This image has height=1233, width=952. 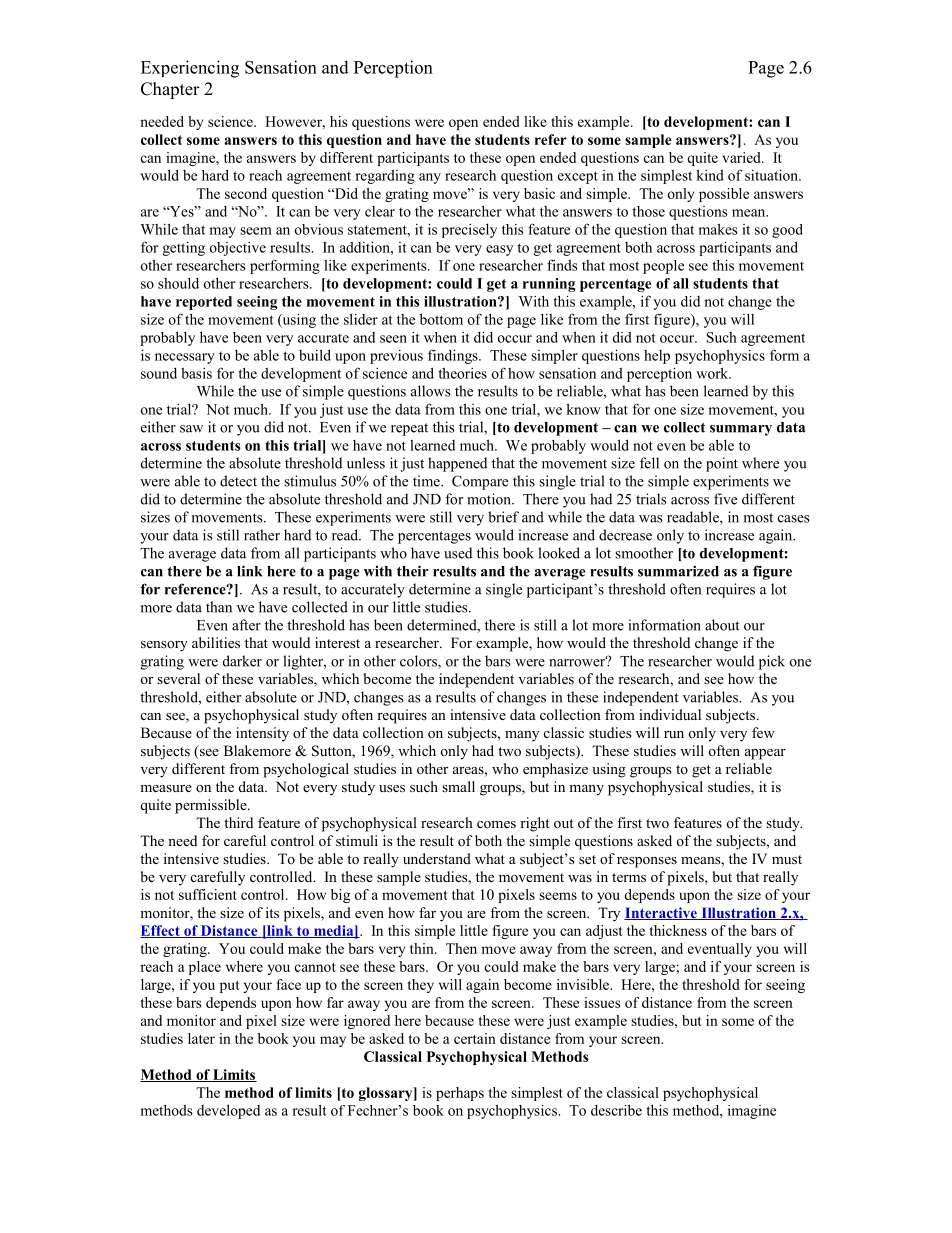 What do you see at coordinates (219, 607) in the image?
I see `than` at bounding box center [219, 607].
